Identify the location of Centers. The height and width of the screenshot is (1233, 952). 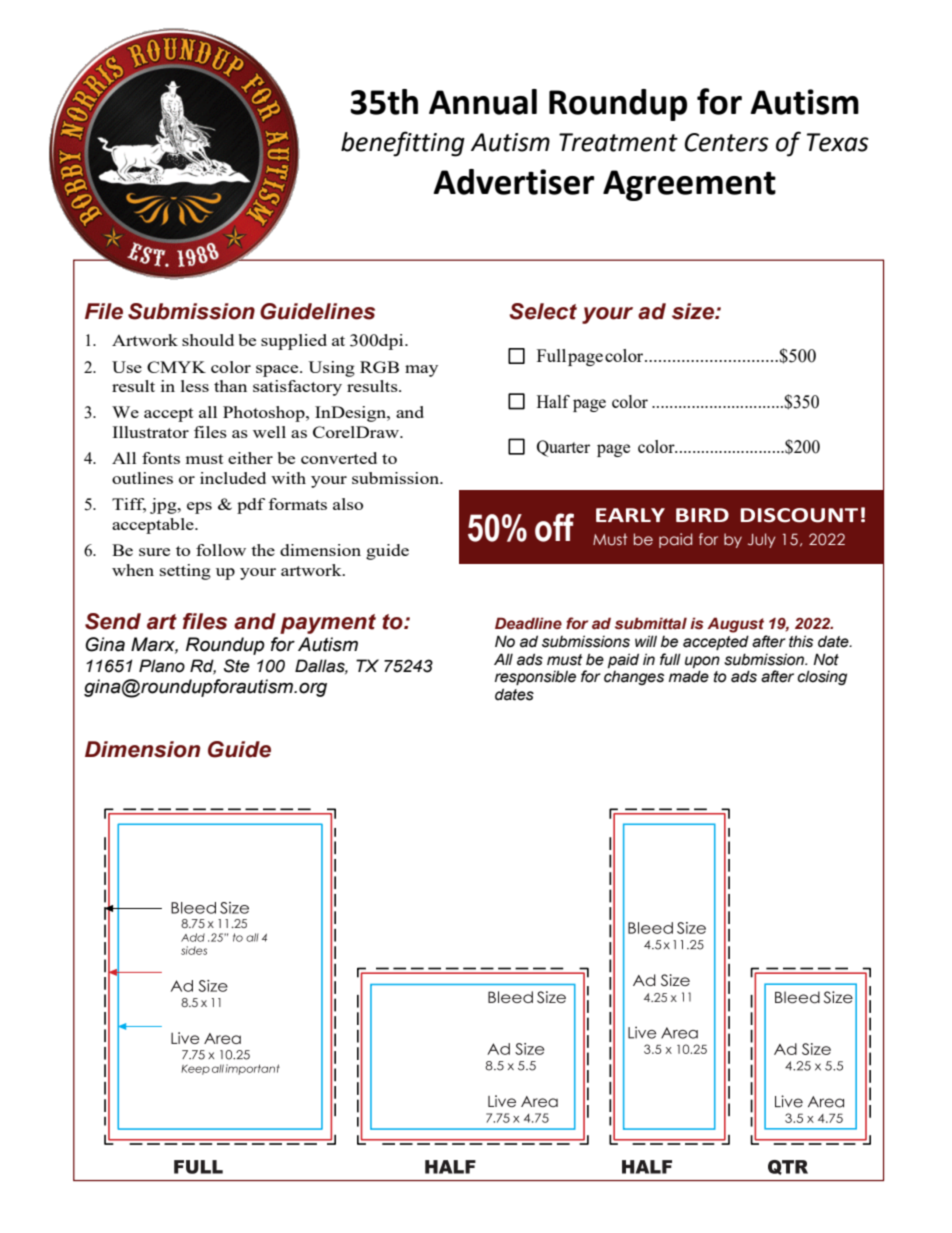
(726, 142).
